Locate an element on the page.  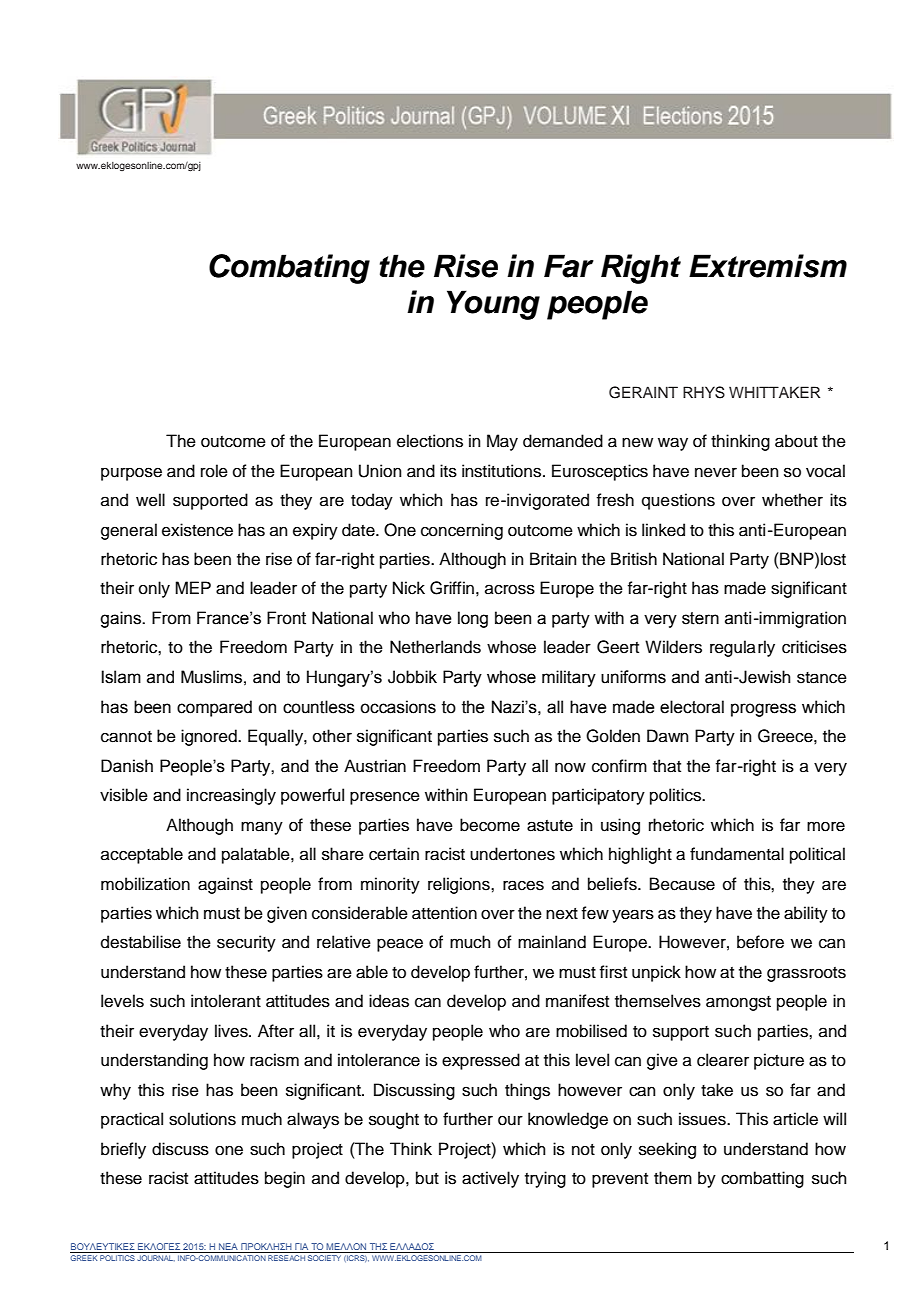
actively is located at coordinates (490, 1179).
